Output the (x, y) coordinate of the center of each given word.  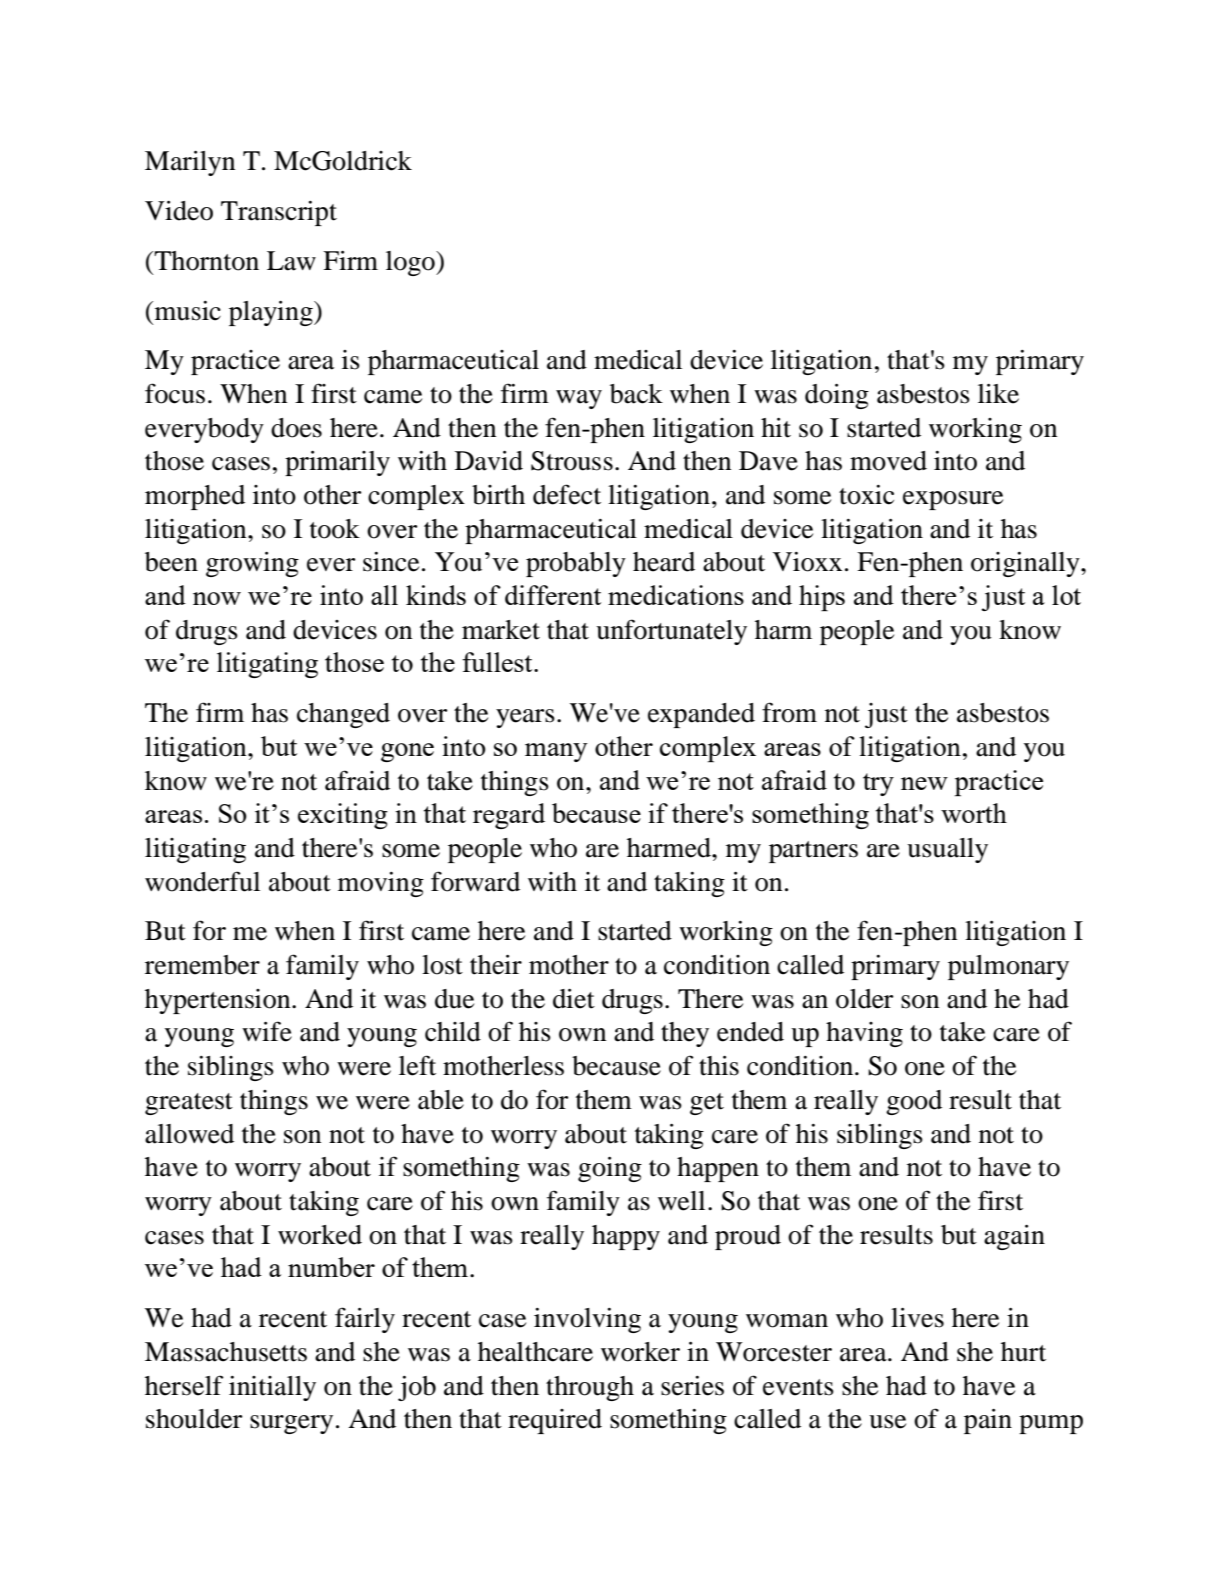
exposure (953, 500)
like (998, 394)
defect (567, 494)
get (707, 1104)
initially (272, 1388)
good (914, 1102)
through (590, 1388)
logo (411, 263)
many (556, 752)
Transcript (279, 213)
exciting (343, 816)
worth (974, 813)
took (335, 529)
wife (267, 1031)
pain (988, 1421)
